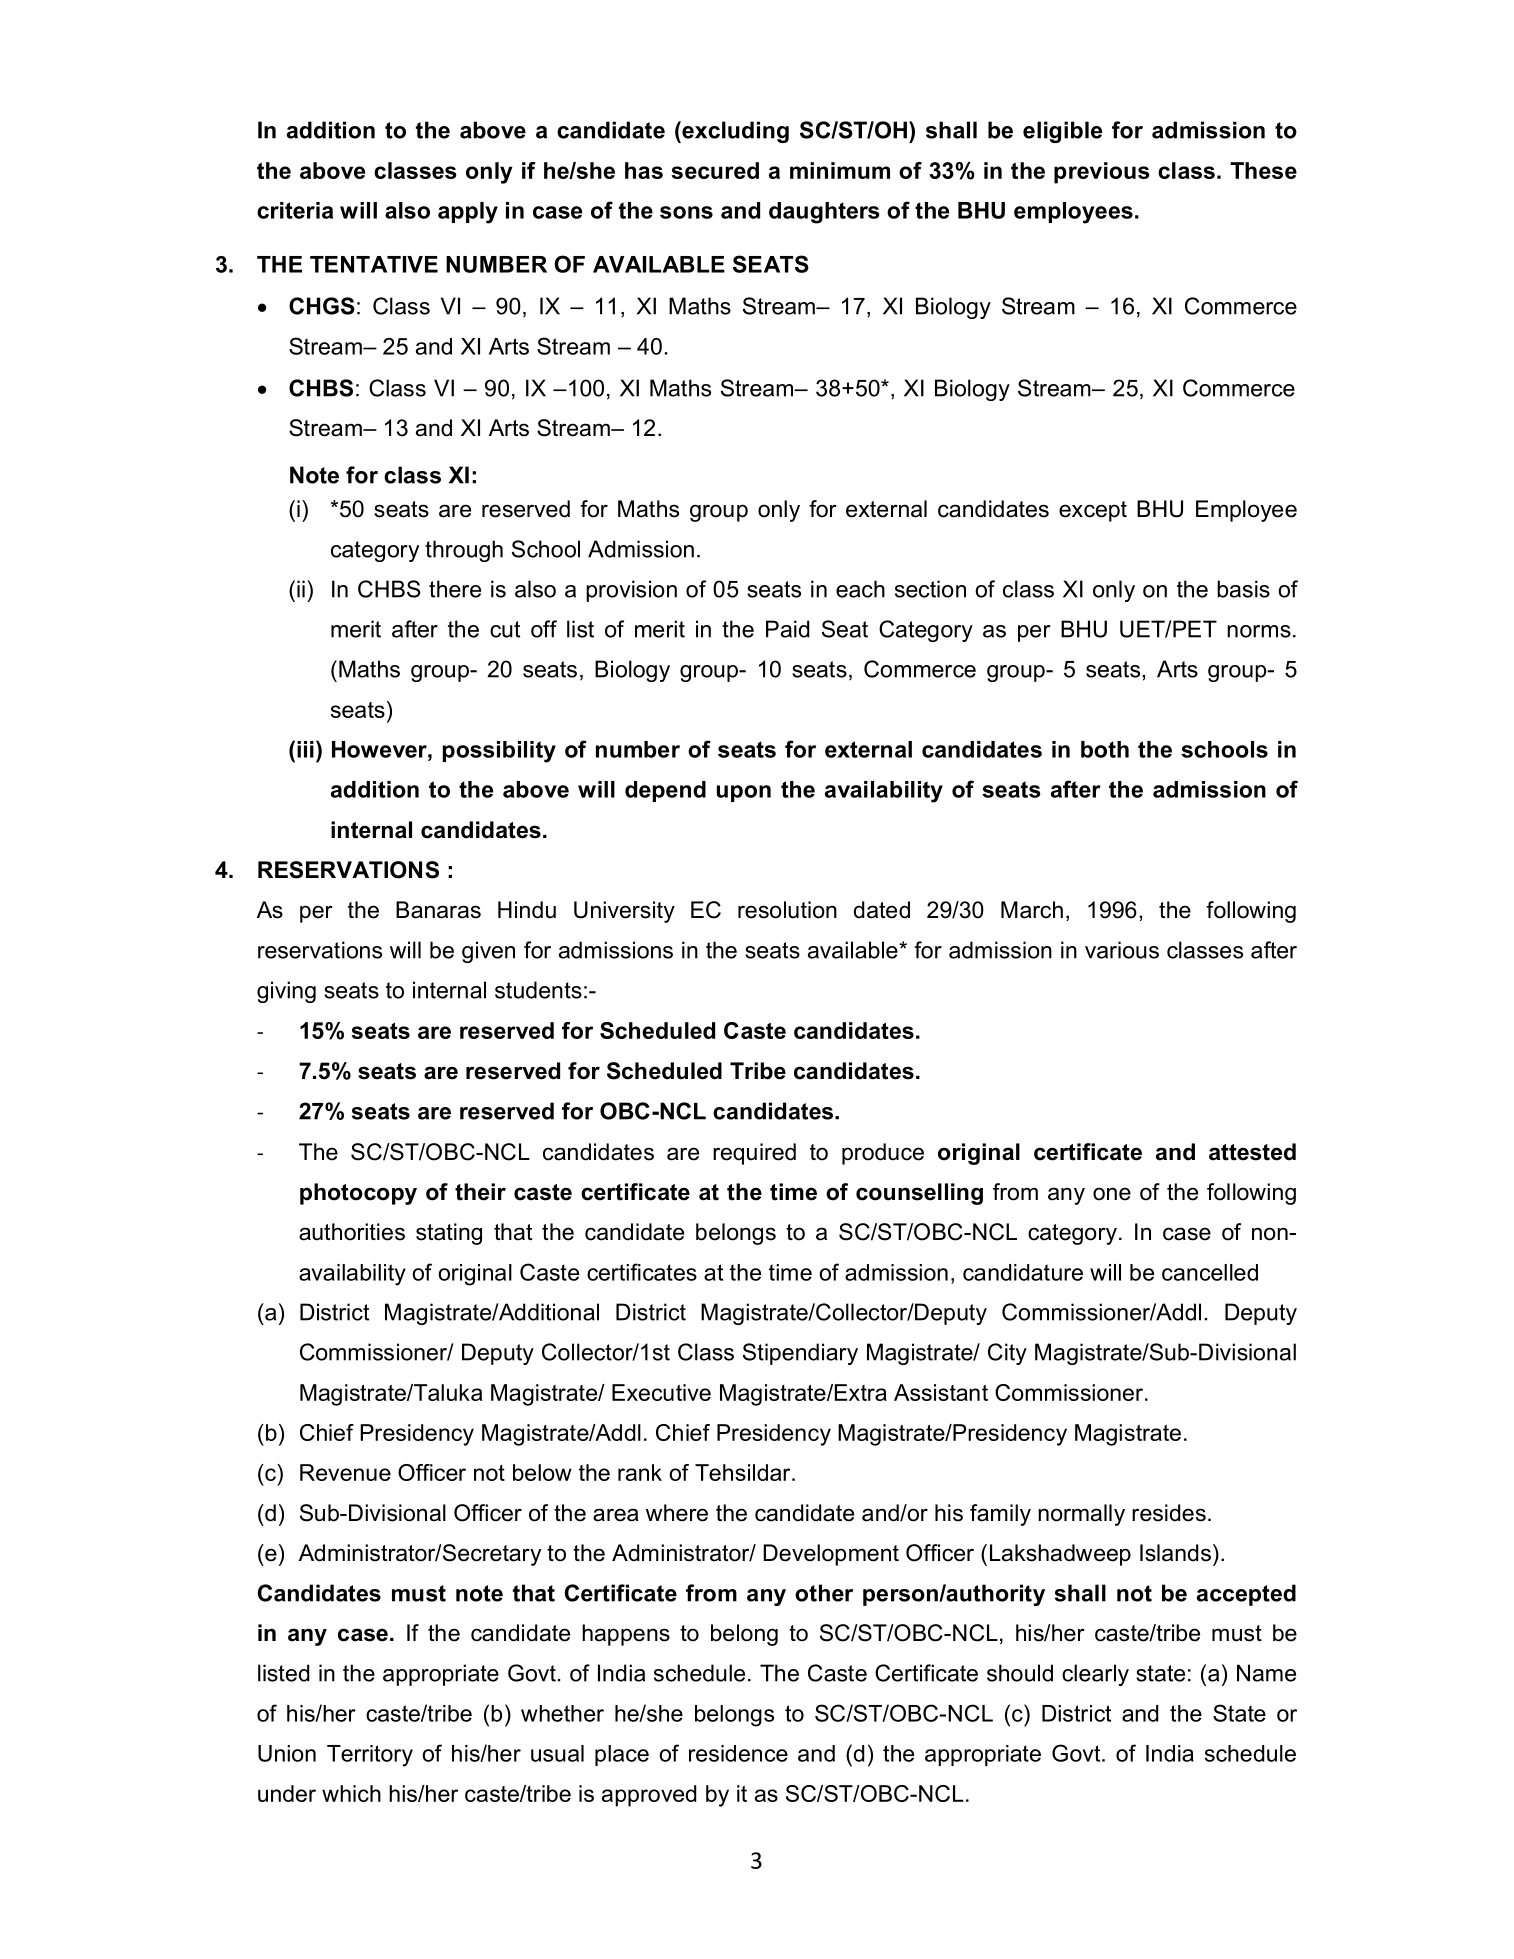 The image size is (1514, 1959). I want to click on daughters, so click(824, 213).
